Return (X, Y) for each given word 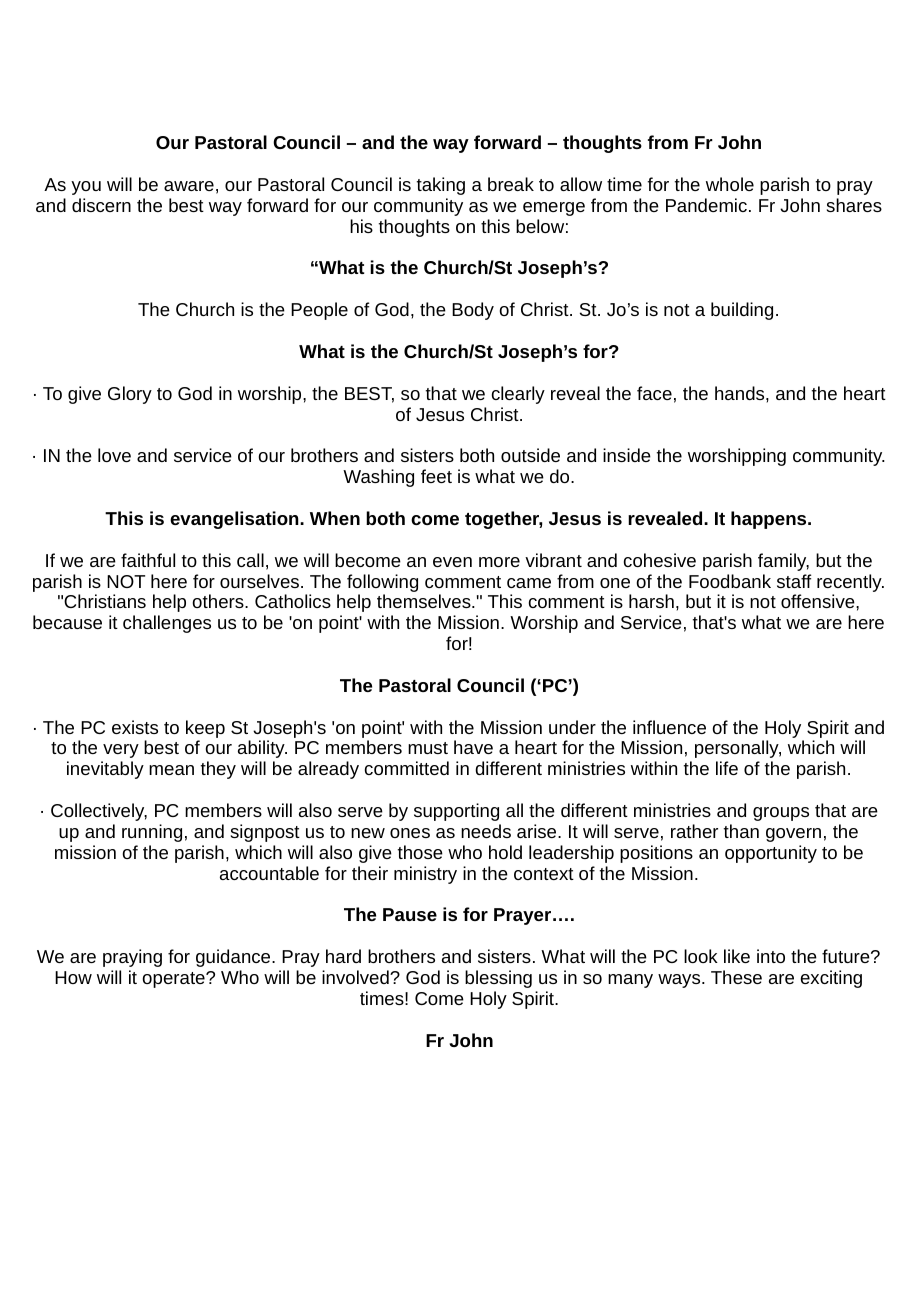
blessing (498, 979)
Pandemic (706, 205)
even (452, 562)
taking (441, 186)
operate (174, 980)
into (771, 956)
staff (794, 581)
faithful (148, 560)
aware (189, 186)
